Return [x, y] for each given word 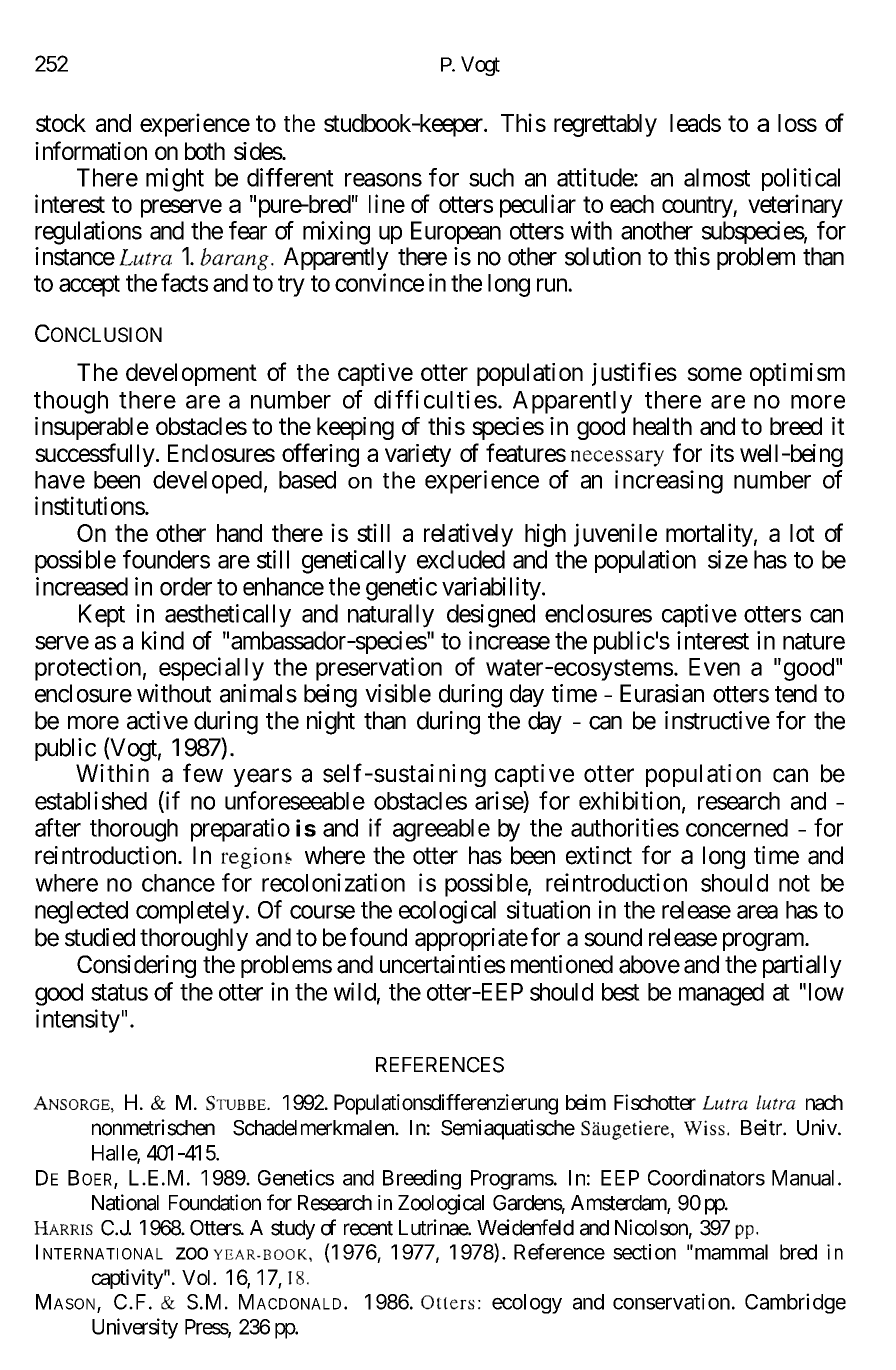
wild [355, 991]
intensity [78, 1021]
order [186, 586]
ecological [447, 912]
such [491, 177]
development [191, 374]
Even [714, 667]
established [91, 800]
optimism [797, 374]
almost [717, 177]
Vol [198, 1277]
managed [721, 994]
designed [491, 616]
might [175, 180]
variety [418, 455]
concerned [737, 828]
